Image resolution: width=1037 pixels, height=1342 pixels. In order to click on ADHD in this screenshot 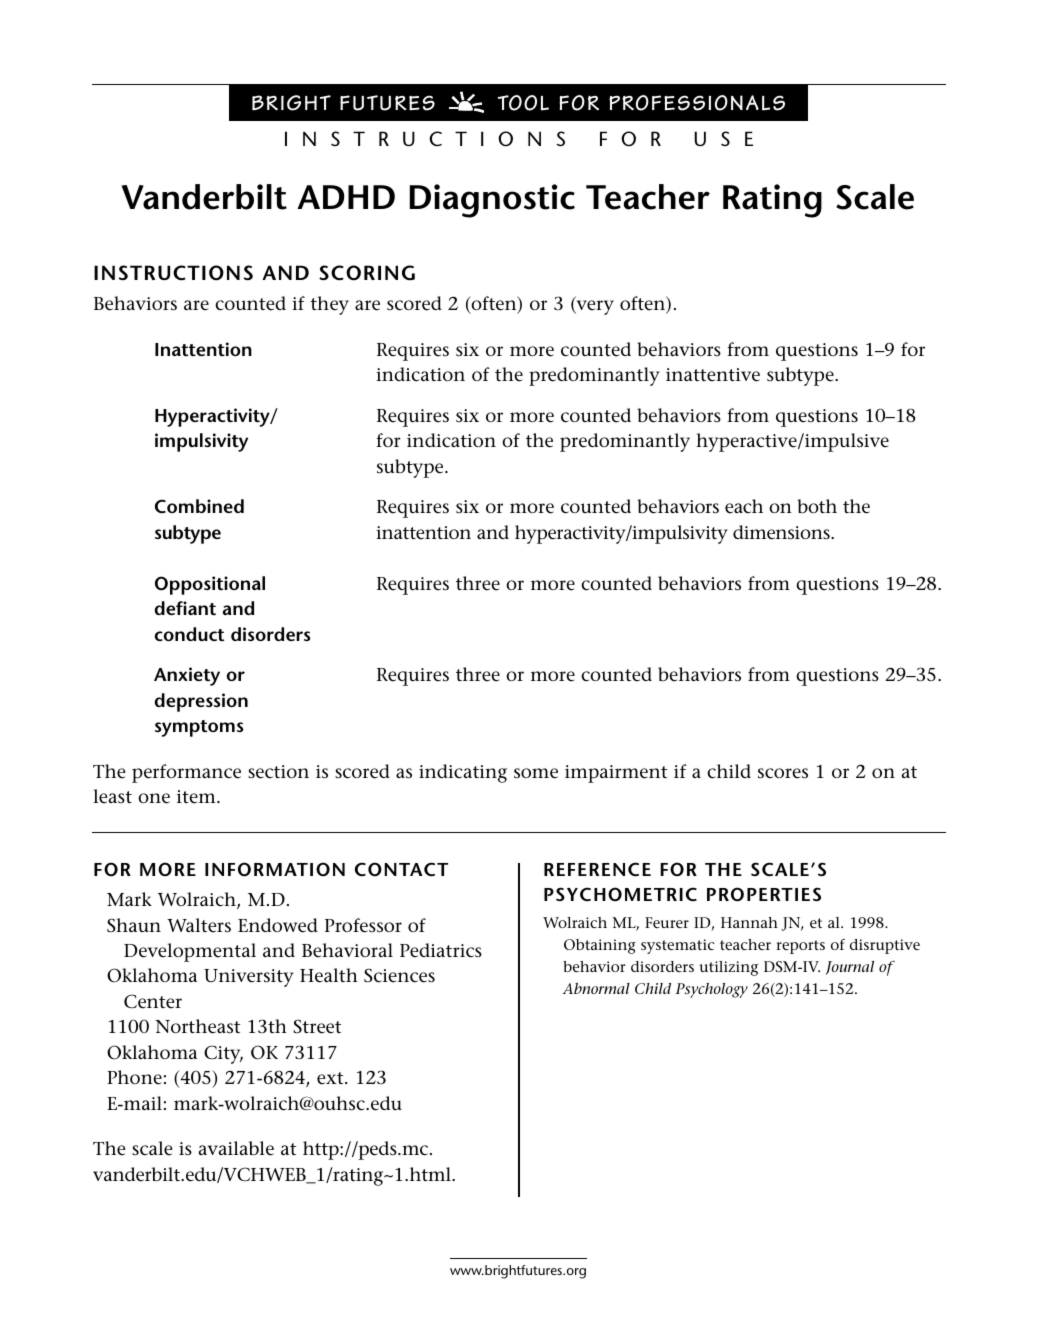, I will do `click(346, 197)`.
